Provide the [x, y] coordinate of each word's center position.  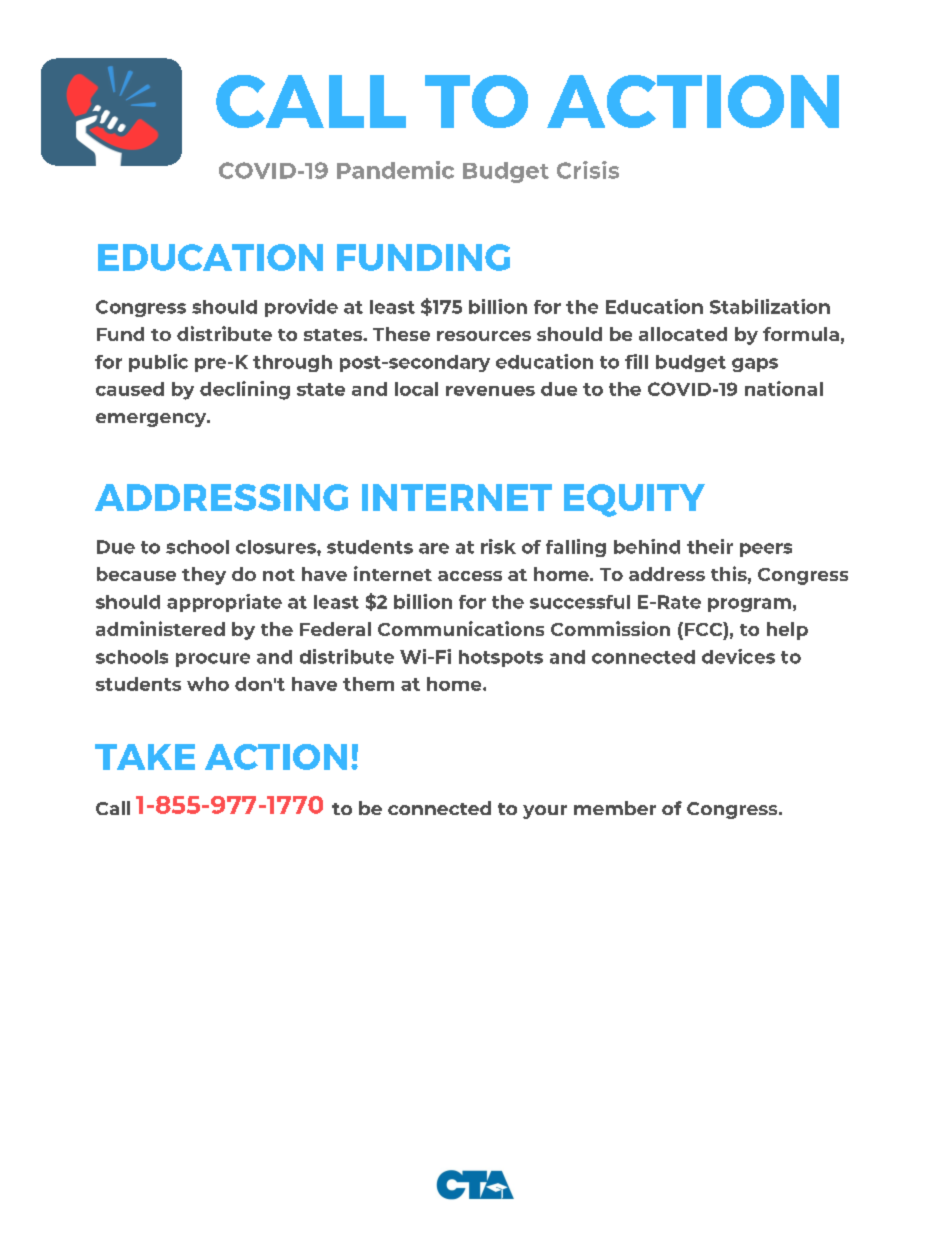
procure [213, 660]
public [158, 363]
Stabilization [770, 306]
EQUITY [634, 500]
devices [738, 656]
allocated [683, 334]
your [545, 812]
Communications [461, 628]
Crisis [588, 170]
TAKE [145, 757]
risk [498, 546]
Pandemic [395, 170]
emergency [152, 420]
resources [484, 336]
